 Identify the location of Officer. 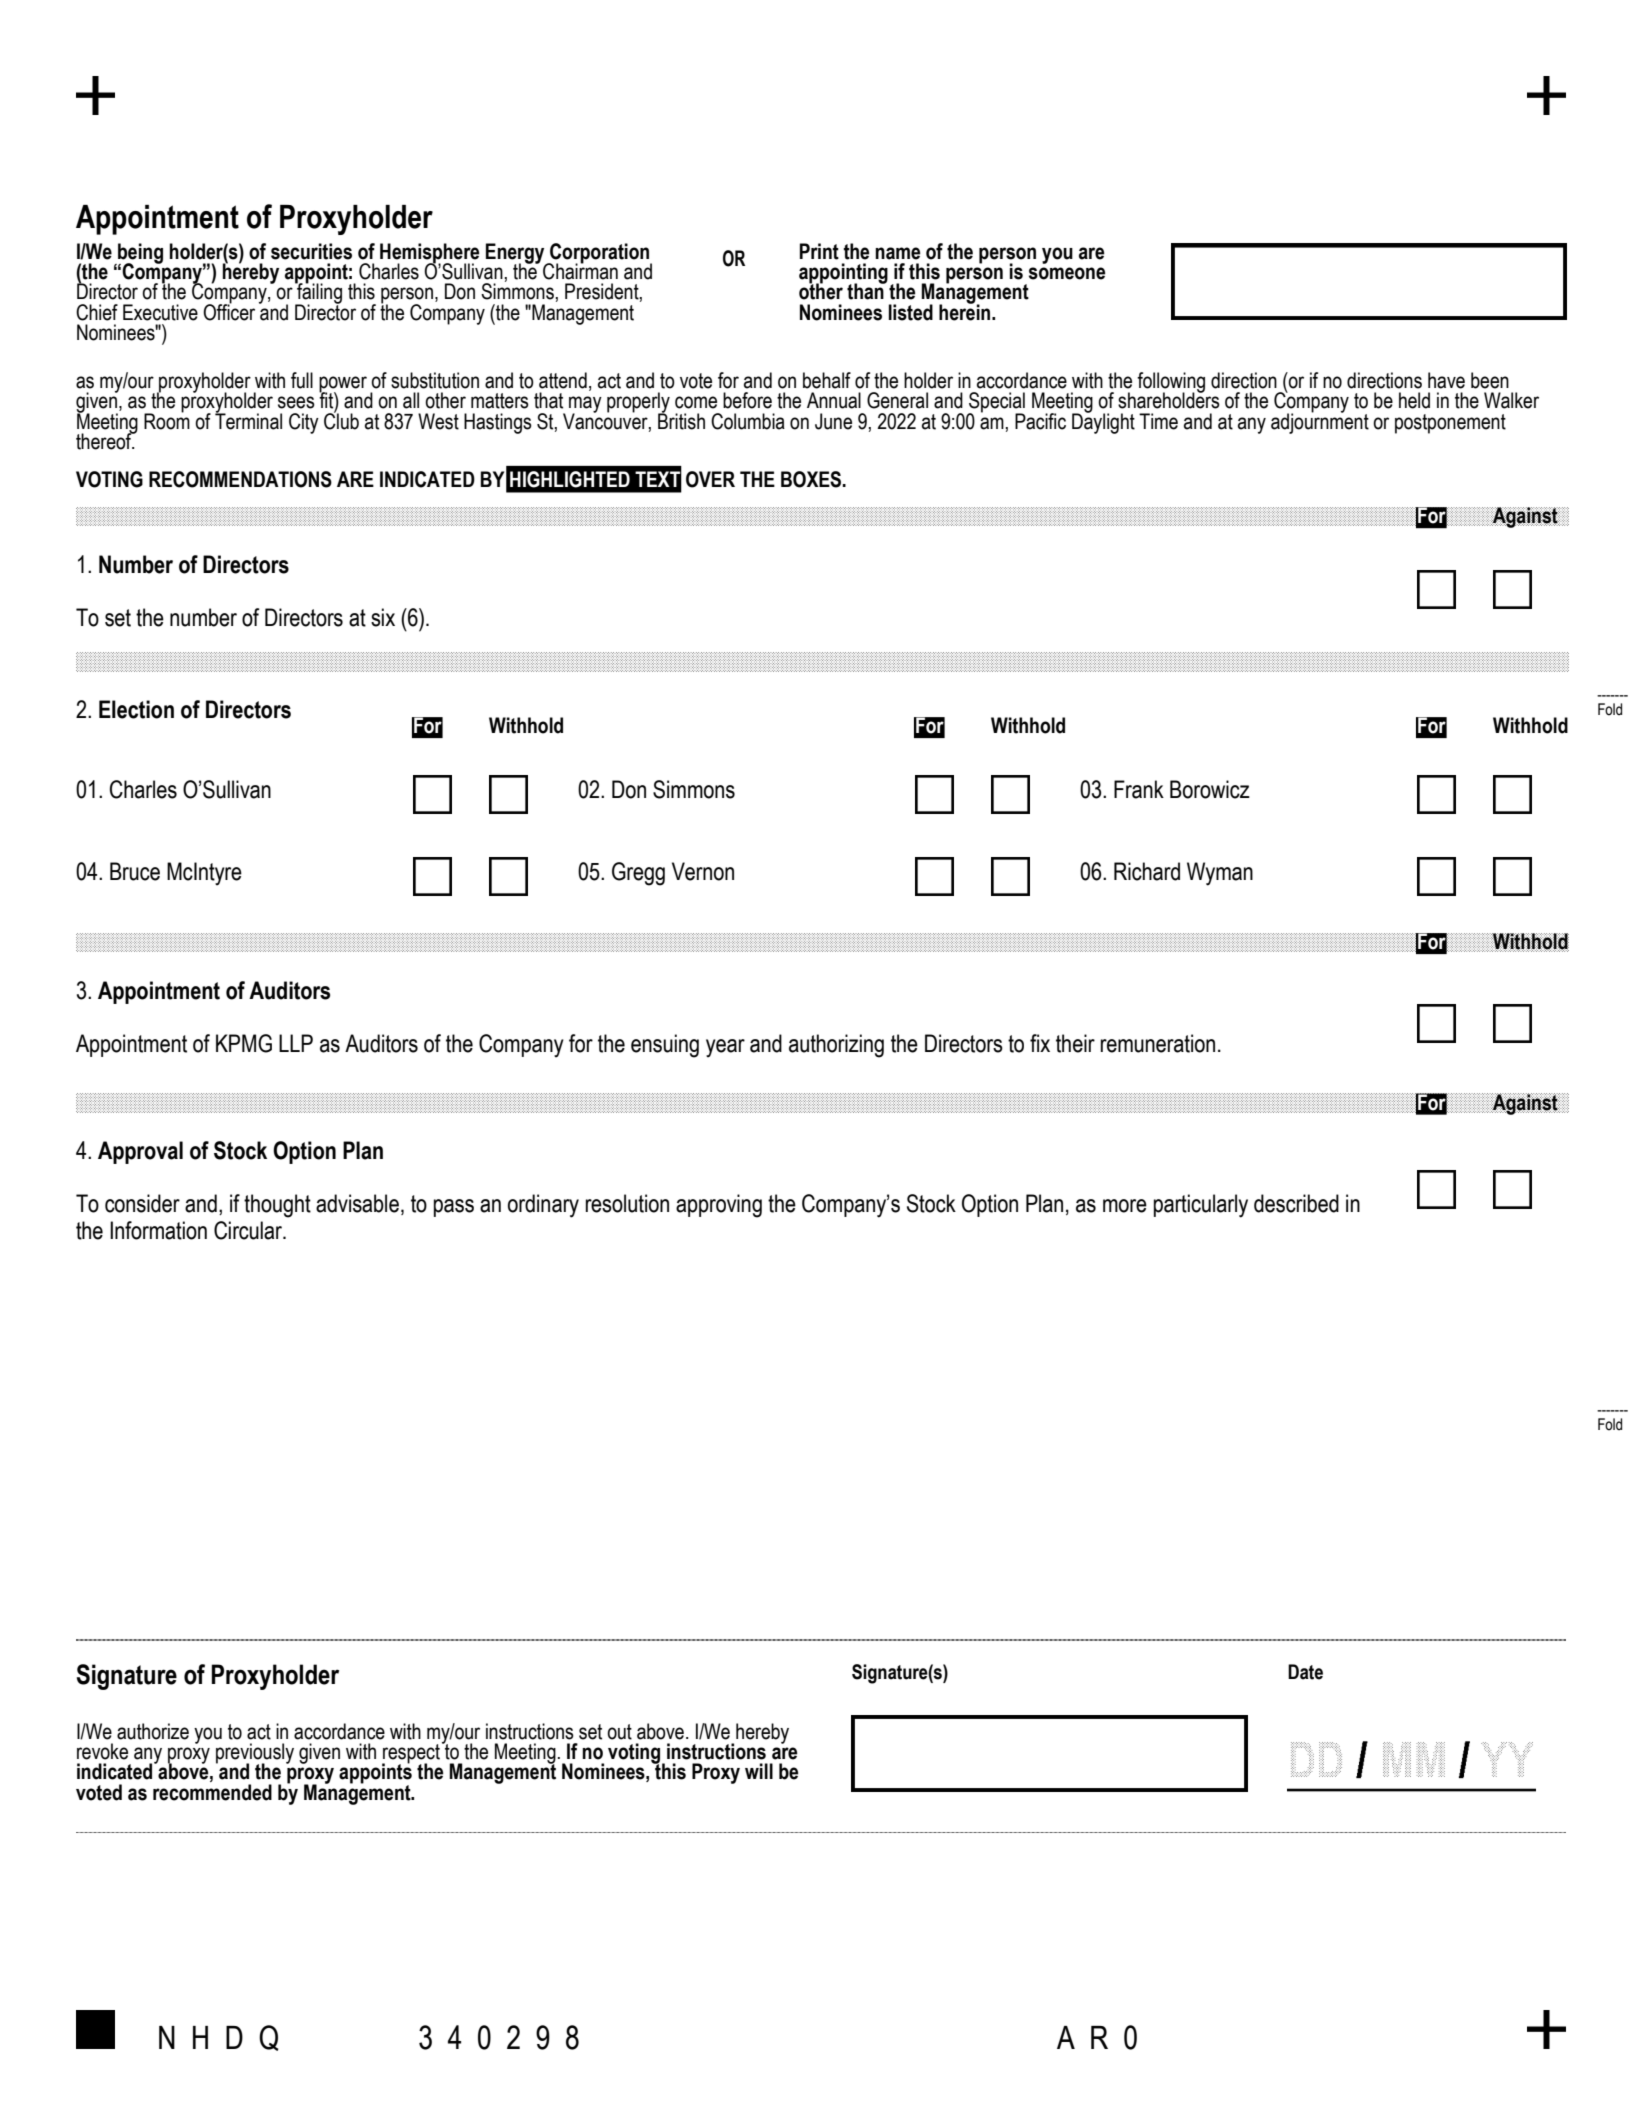
(229, 311).
